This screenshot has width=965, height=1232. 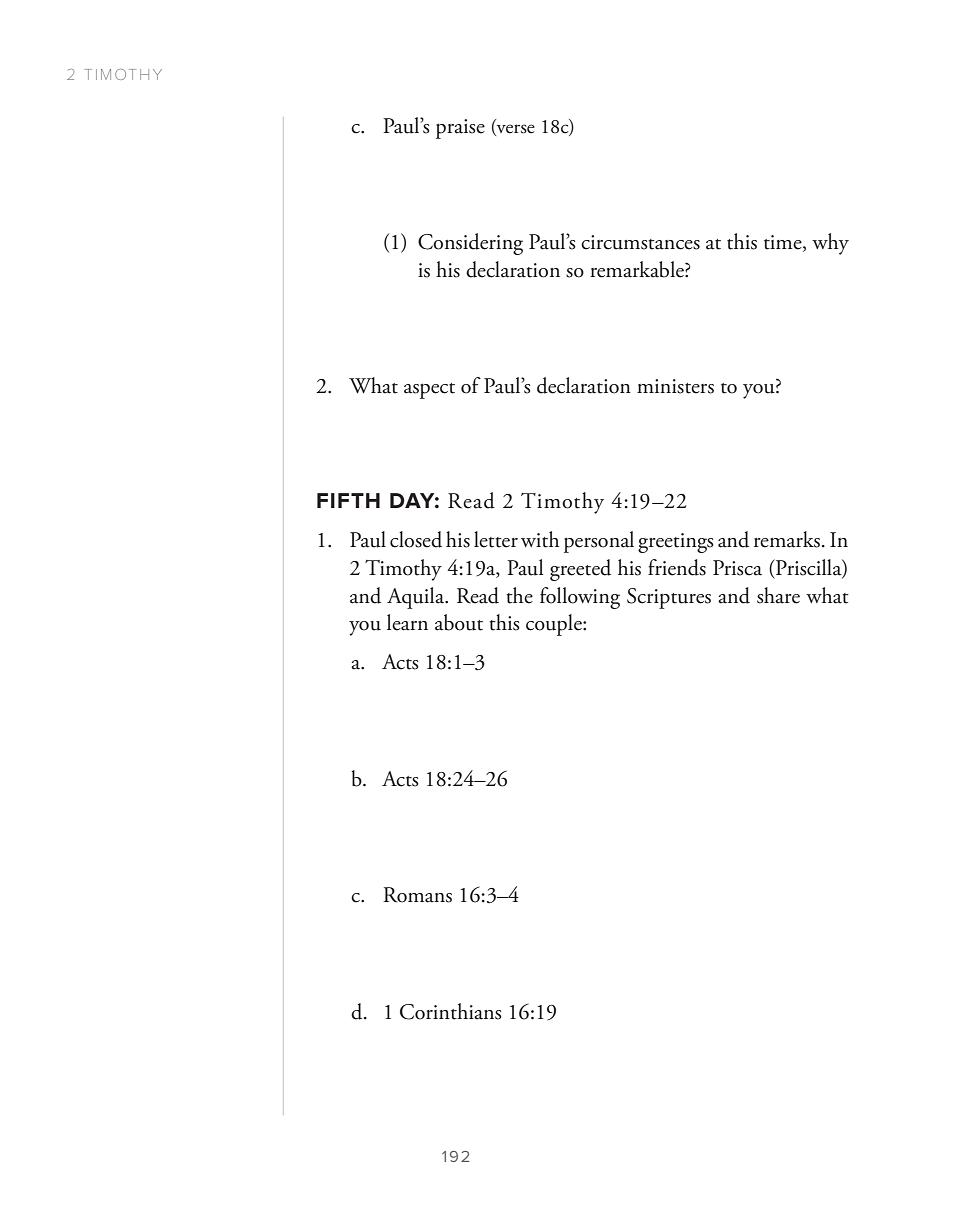 What do you see at coordinates (787, 539) in the screenshot?
I see `remarks` at bounding box center [787, 539].
